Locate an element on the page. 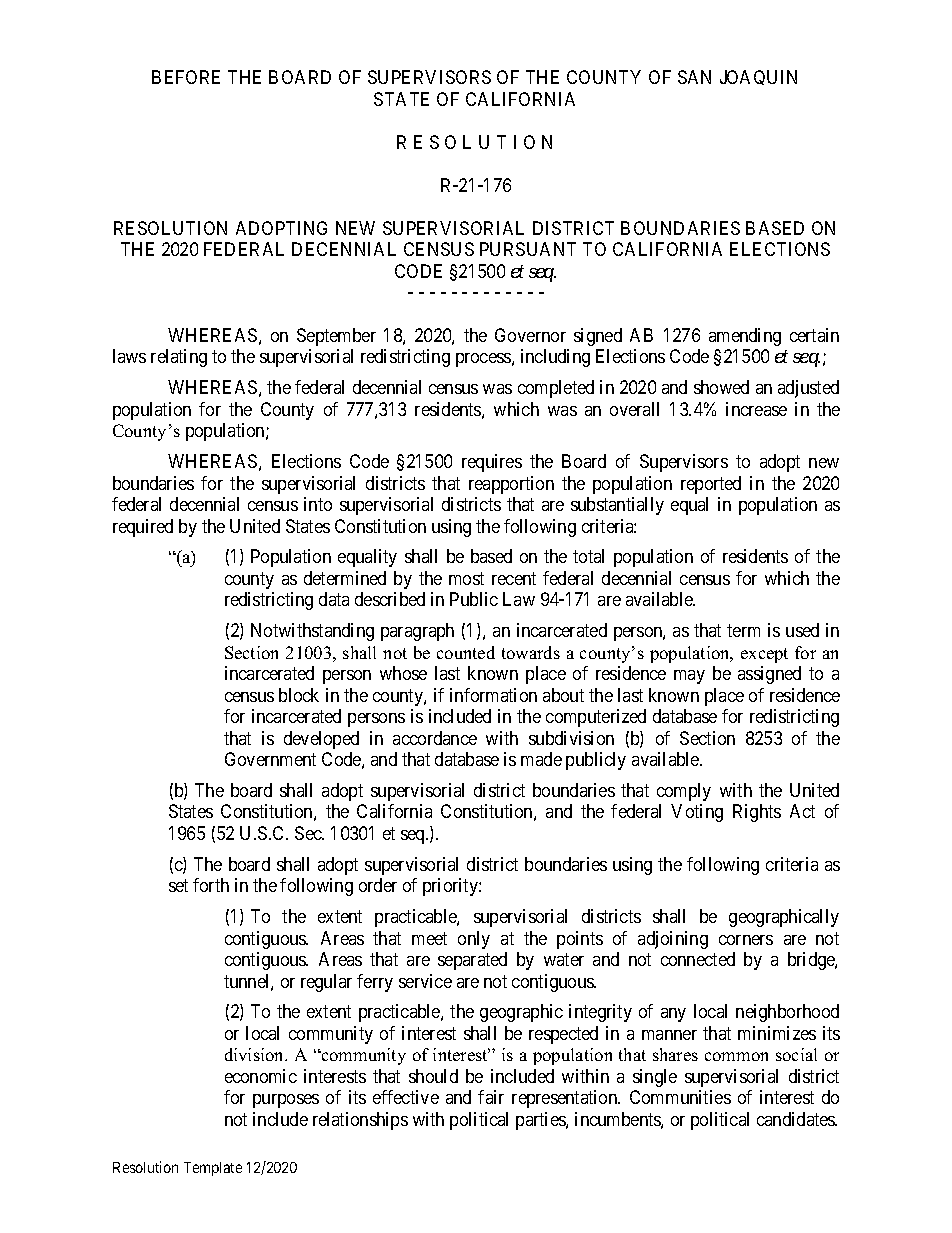 This image has height=1233, width=952. SAN is located at coordinates (694, 77).
